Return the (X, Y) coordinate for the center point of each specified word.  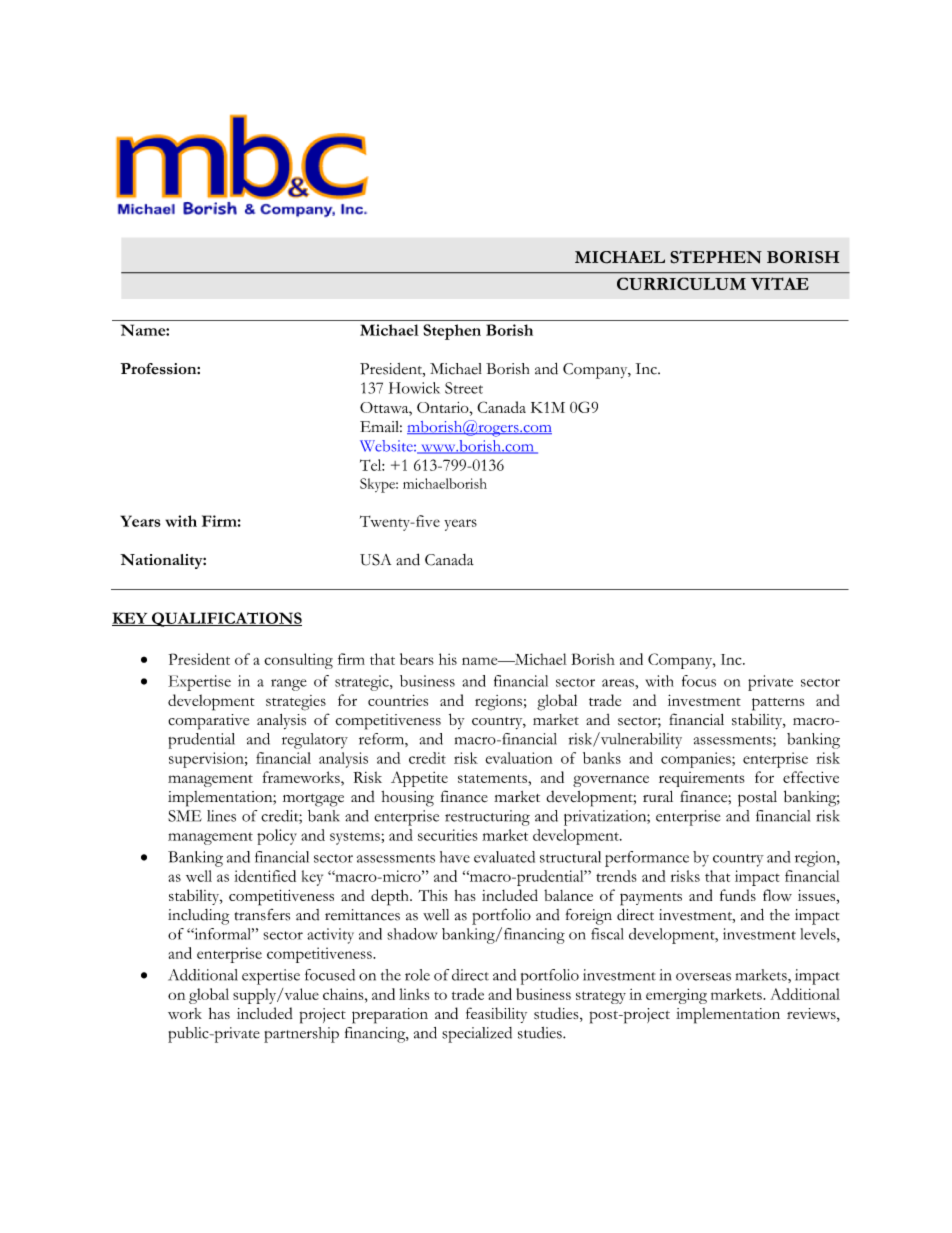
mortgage (313, 800)
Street (464, 388)
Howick (414, 388)
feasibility (496, 1015)
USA (375, 560)
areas (619, 683)
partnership (301, 1035)
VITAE (780, 283)
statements (493, 779)
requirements (701, 779)
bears (417, 659)
